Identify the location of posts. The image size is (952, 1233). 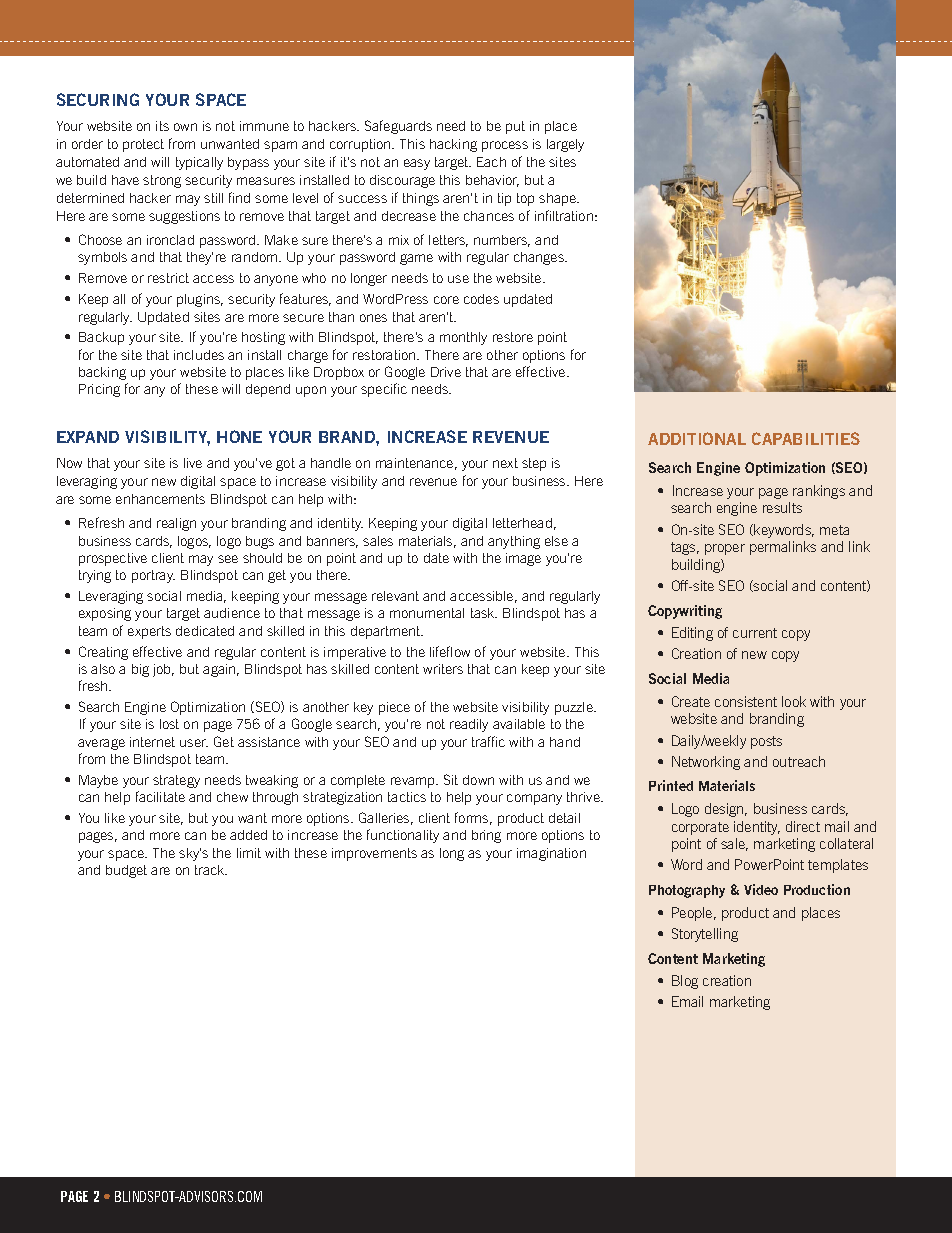
(766, 742).
